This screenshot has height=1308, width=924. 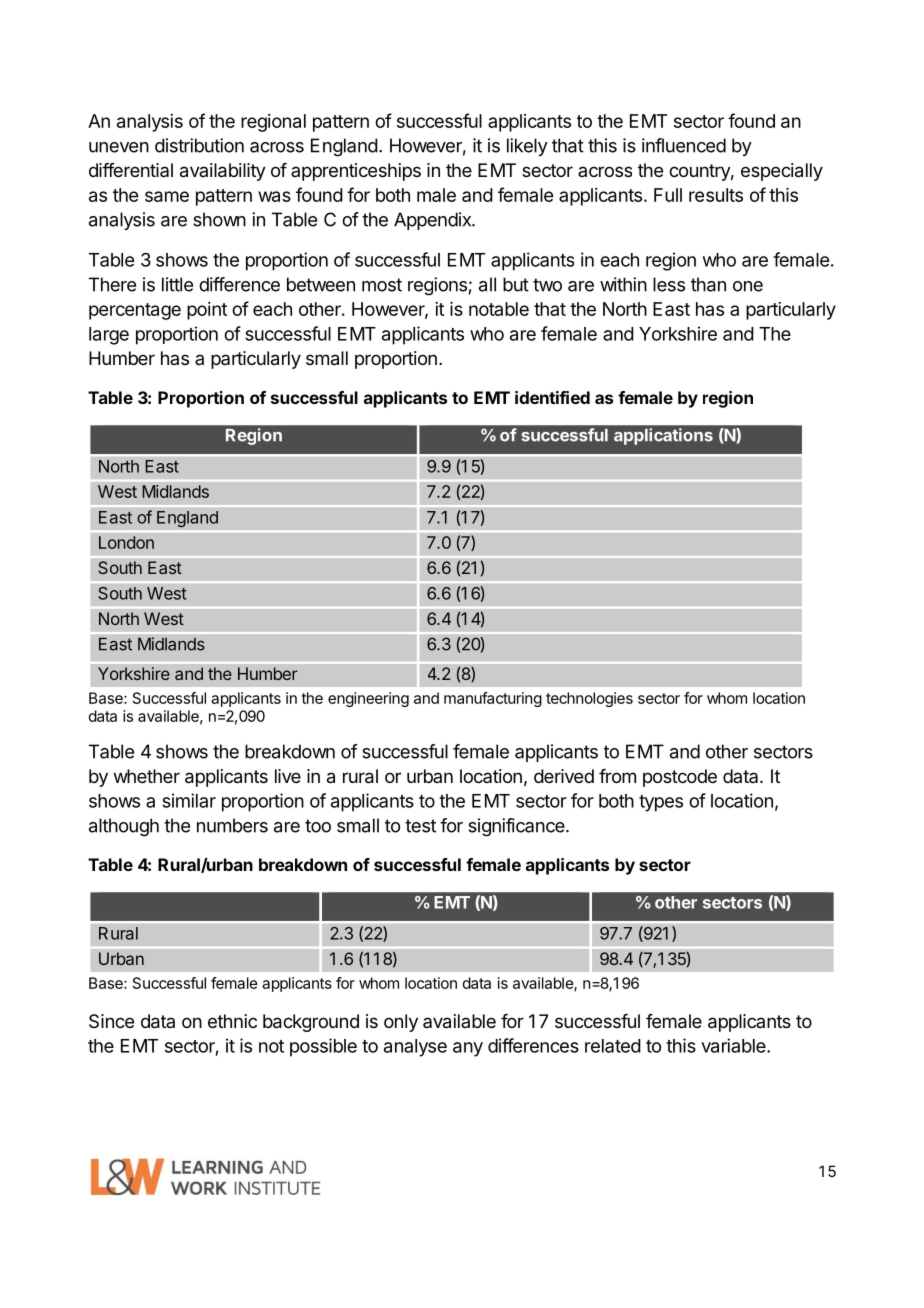 What do you see at coordinates (493, 699) in the screenshot?
I see `manufacturing` at bounding box center [493, 699].
